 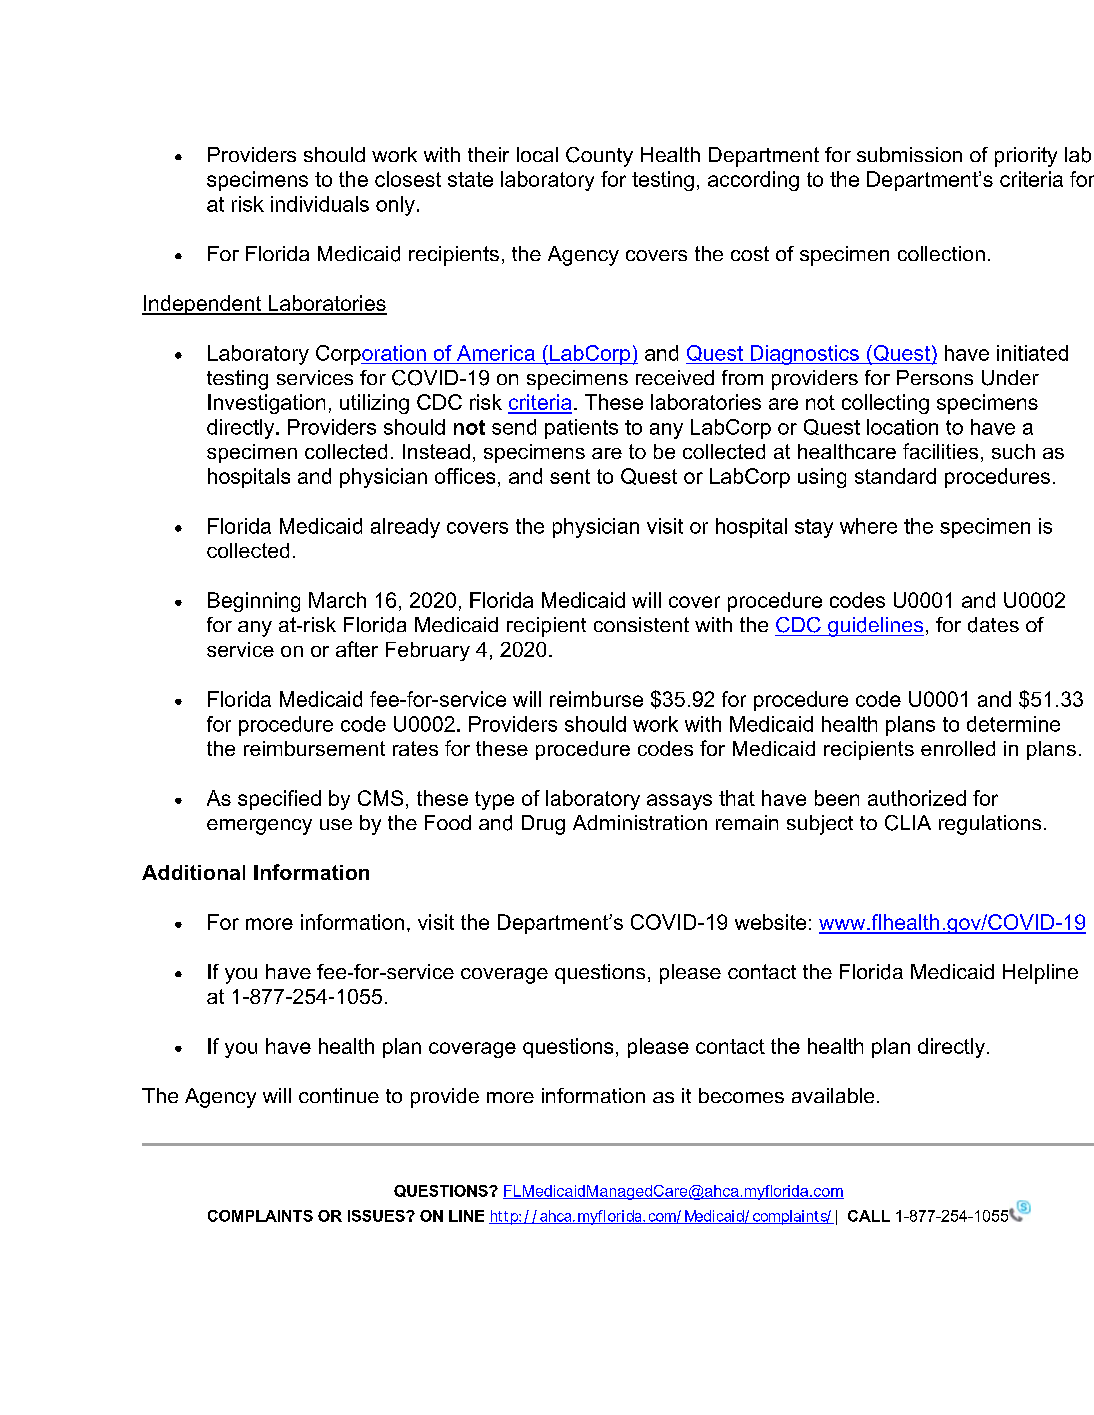 What do you see at coordinates (266, 404) in the screenshot?
I see `Investigation` at bounding box center [266, 404].
